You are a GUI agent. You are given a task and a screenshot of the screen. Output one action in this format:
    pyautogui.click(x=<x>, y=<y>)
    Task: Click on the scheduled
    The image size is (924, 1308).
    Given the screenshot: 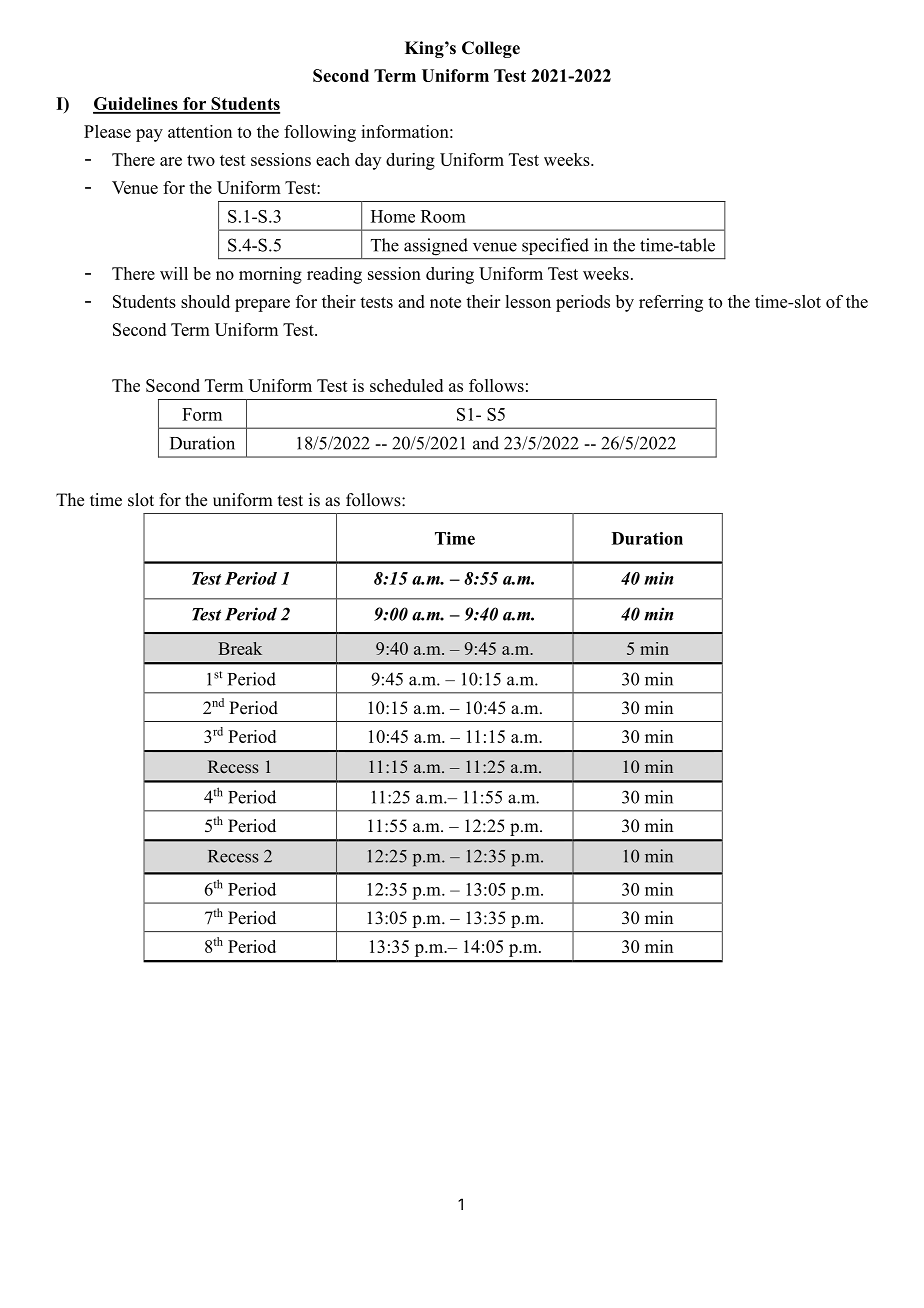 What is the action you would take?
    pyautogui.click(x=406, y=385)
